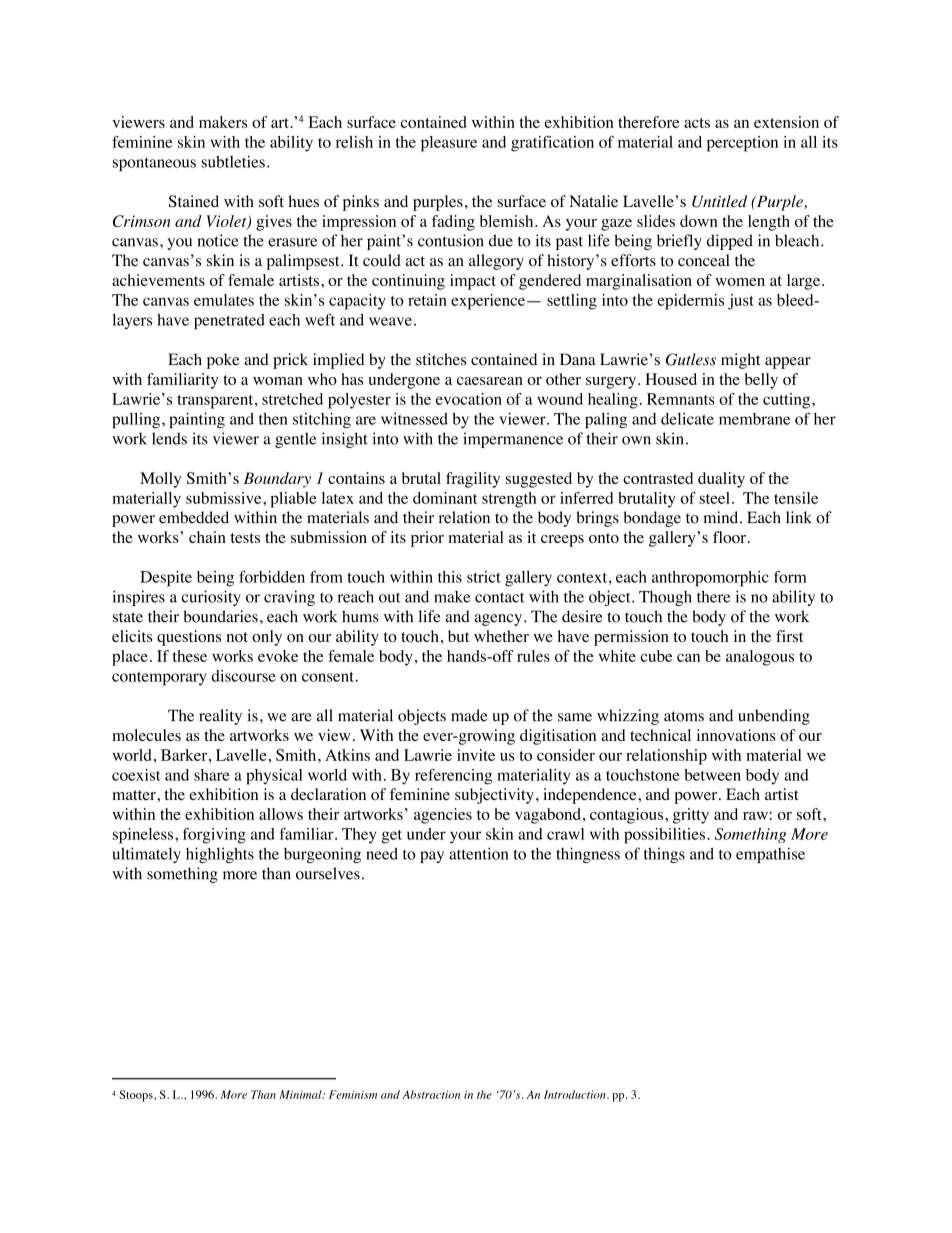 This screenshot has height=1233, width=952. What do you see at coordinates (137, 1096) in the screenshot?
I see `Stoops` at bounding box center [137, 1096].
